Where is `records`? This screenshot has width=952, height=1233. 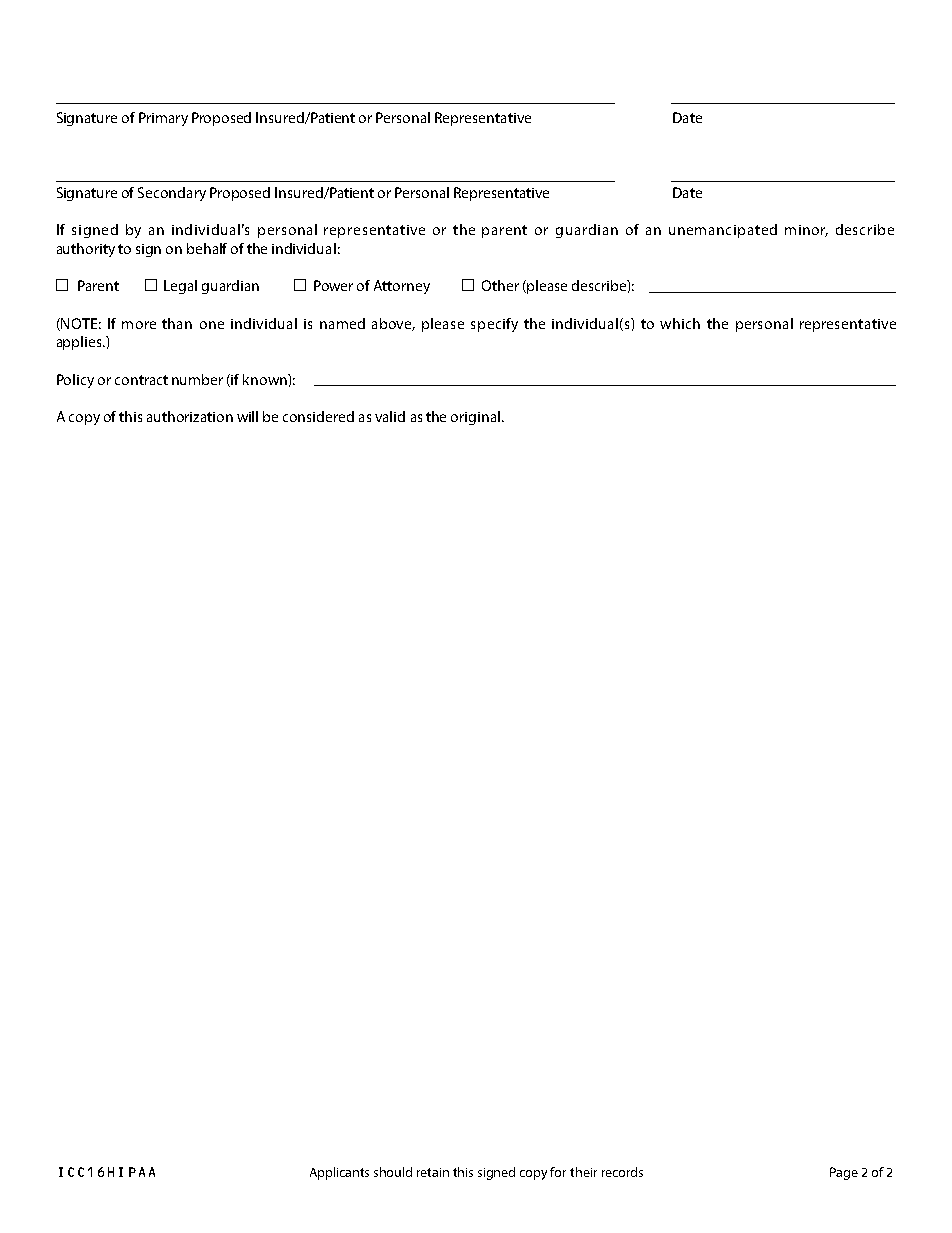 records is located at coordinates (622, 1172).
